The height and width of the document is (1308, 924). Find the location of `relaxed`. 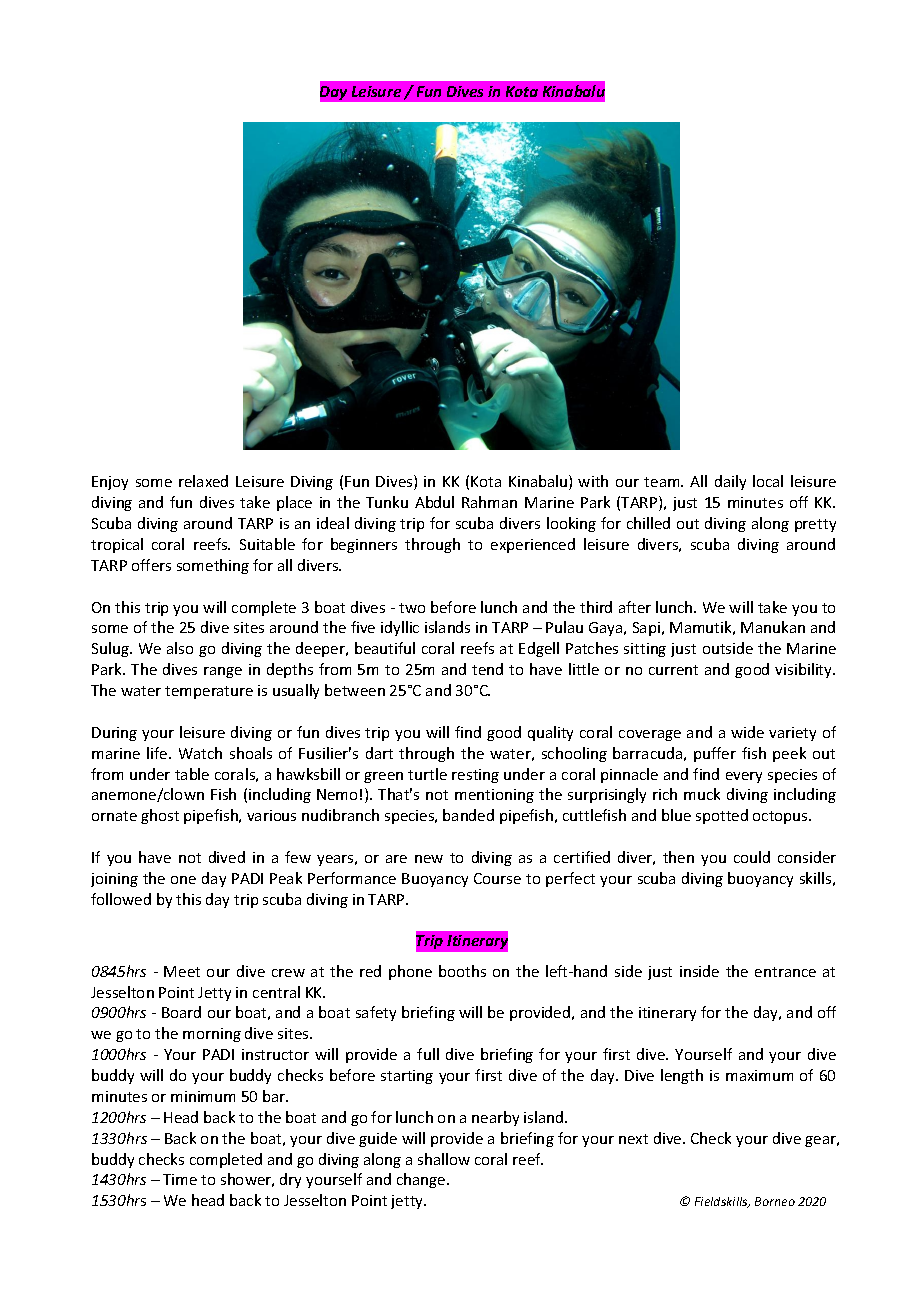

relaxed is located at coordinates (203, 481).
